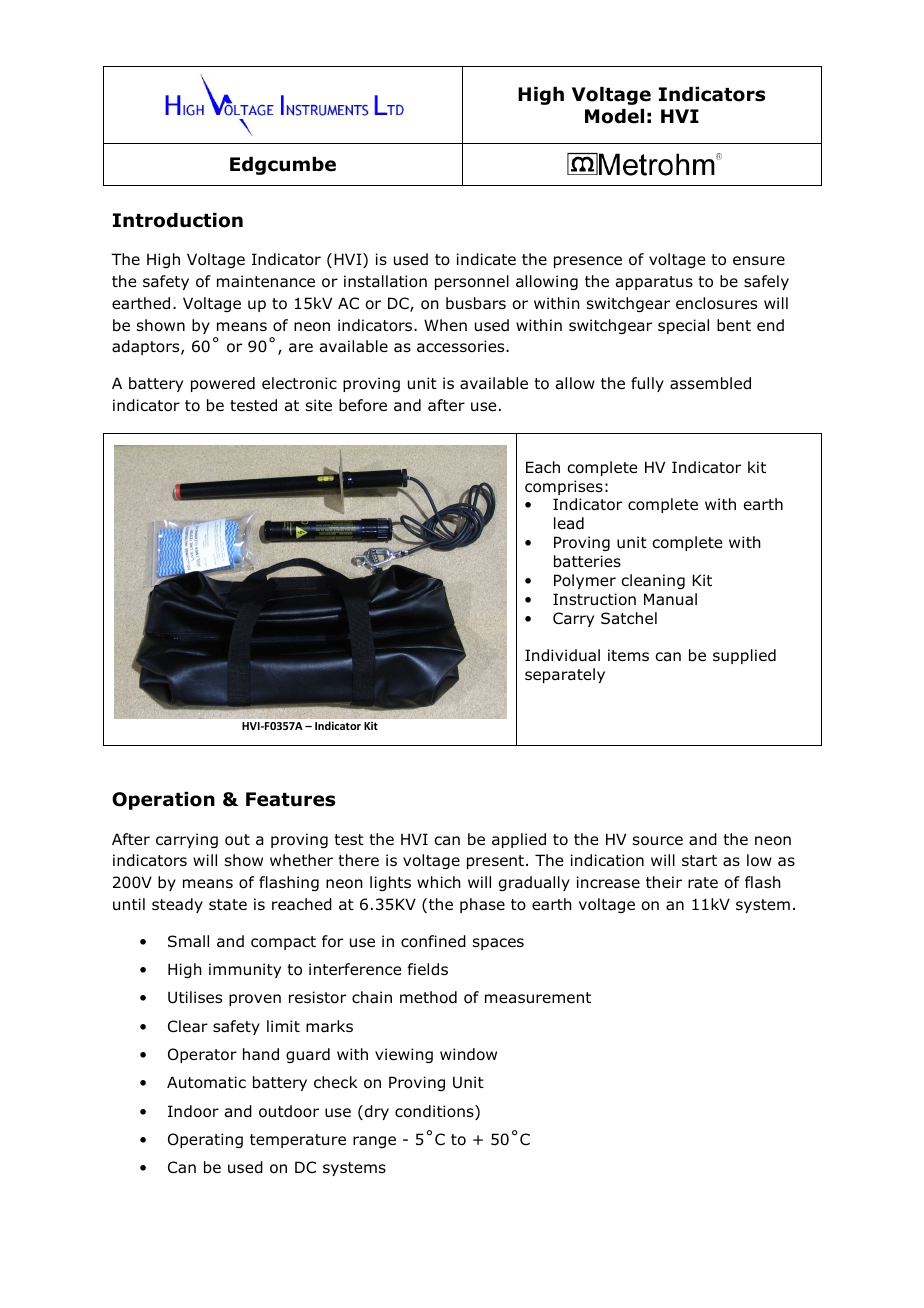  What do you see at coordinates (193, 1111) in the image?
I see `Indoor` at bounding box center [193, 1111].
